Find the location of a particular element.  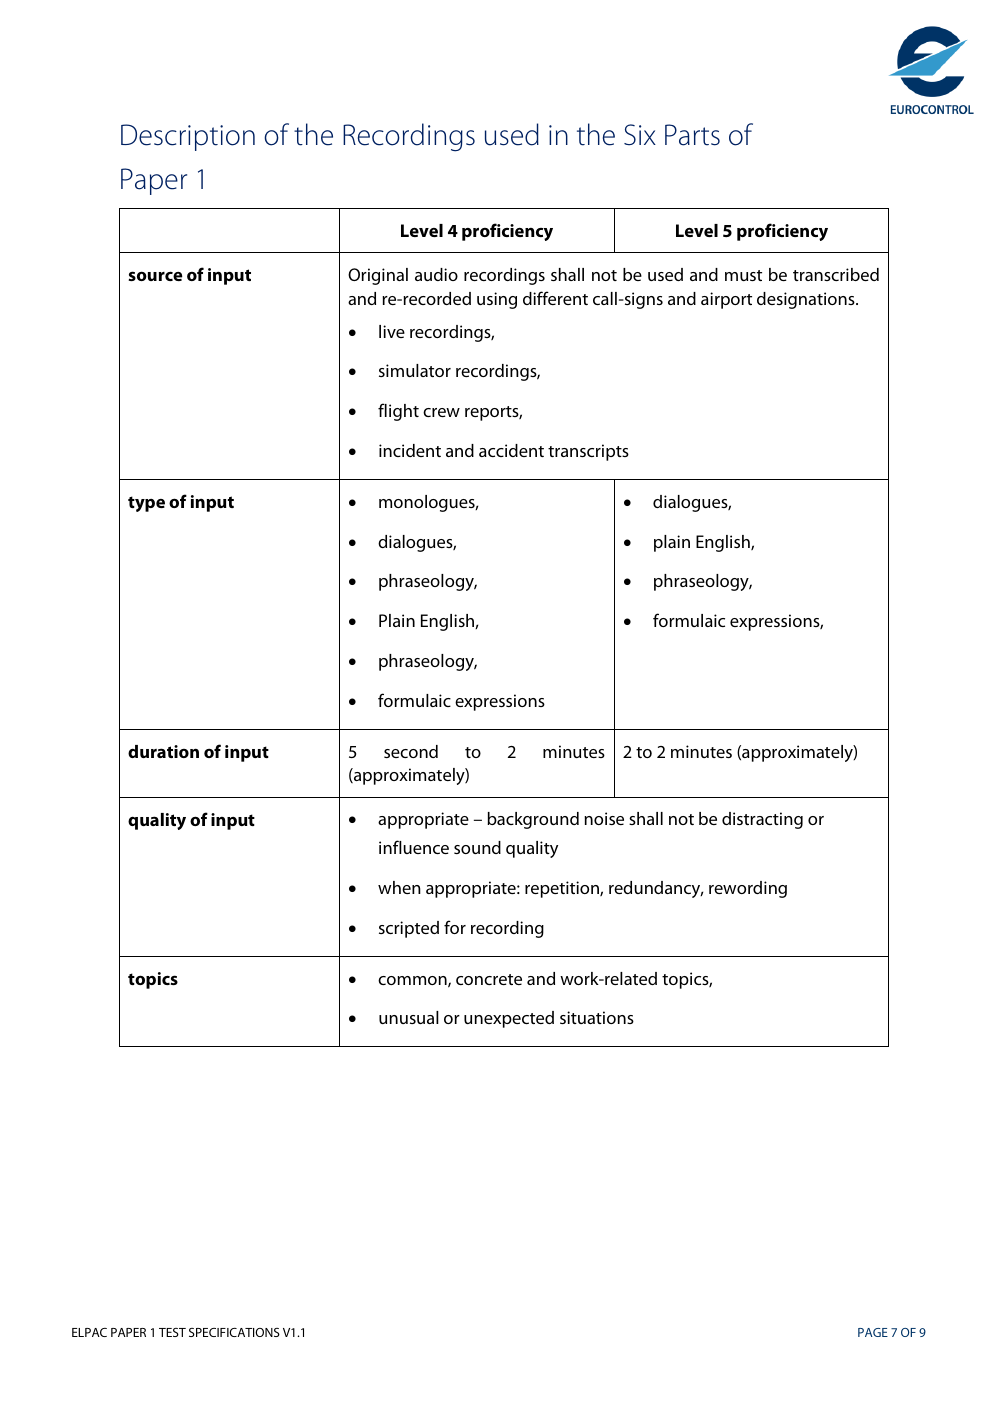

unusual is located at coordinates (409, 1017).
